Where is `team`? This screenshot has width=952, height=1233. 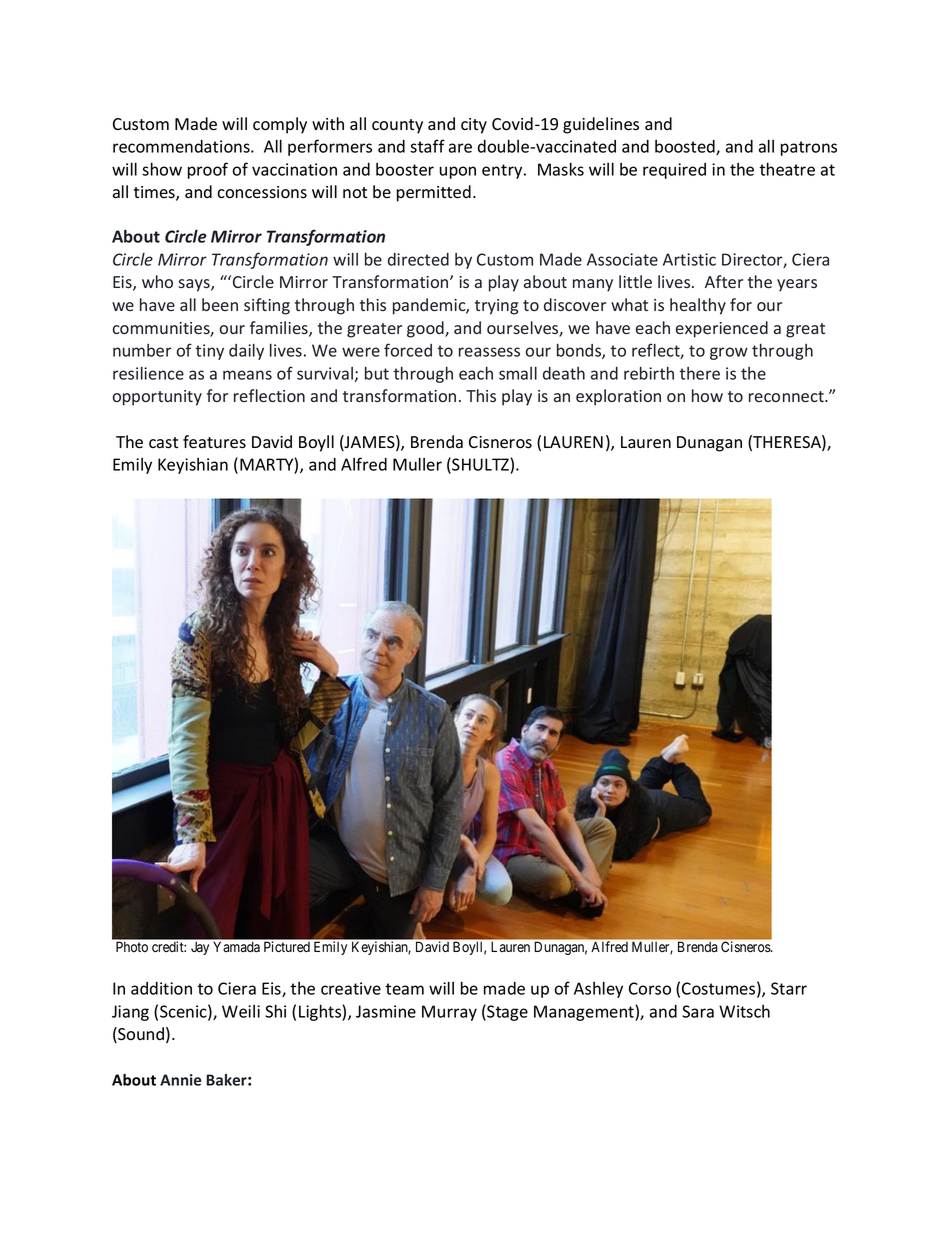
team is located at coordinates (404, 989).
